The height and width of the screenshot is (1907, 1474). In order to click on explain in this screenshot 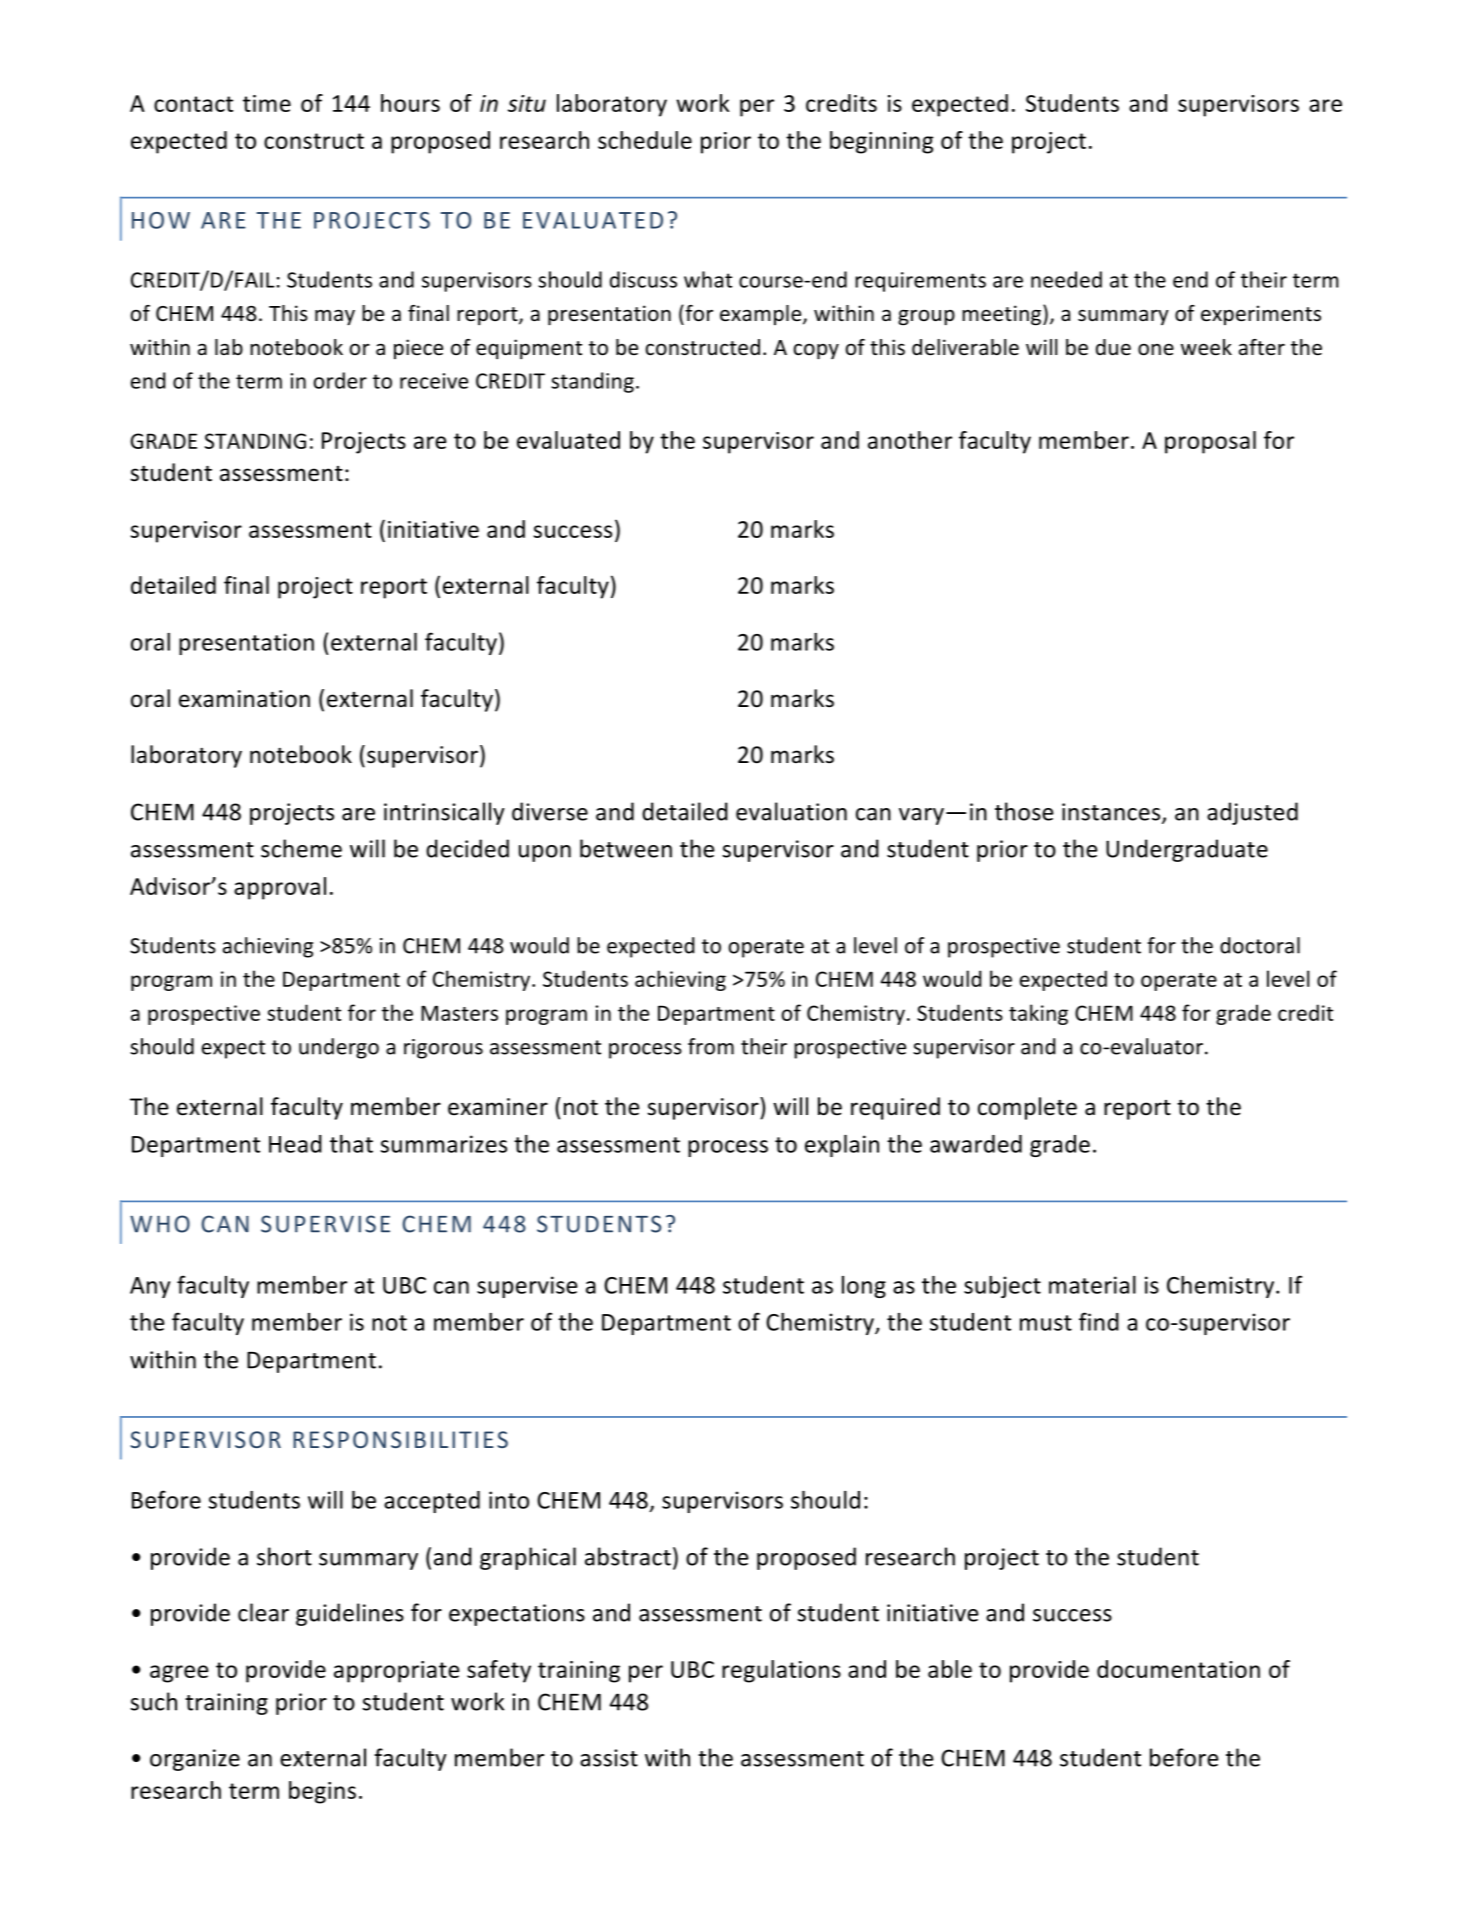, I will do `click(842, 1146)`.
